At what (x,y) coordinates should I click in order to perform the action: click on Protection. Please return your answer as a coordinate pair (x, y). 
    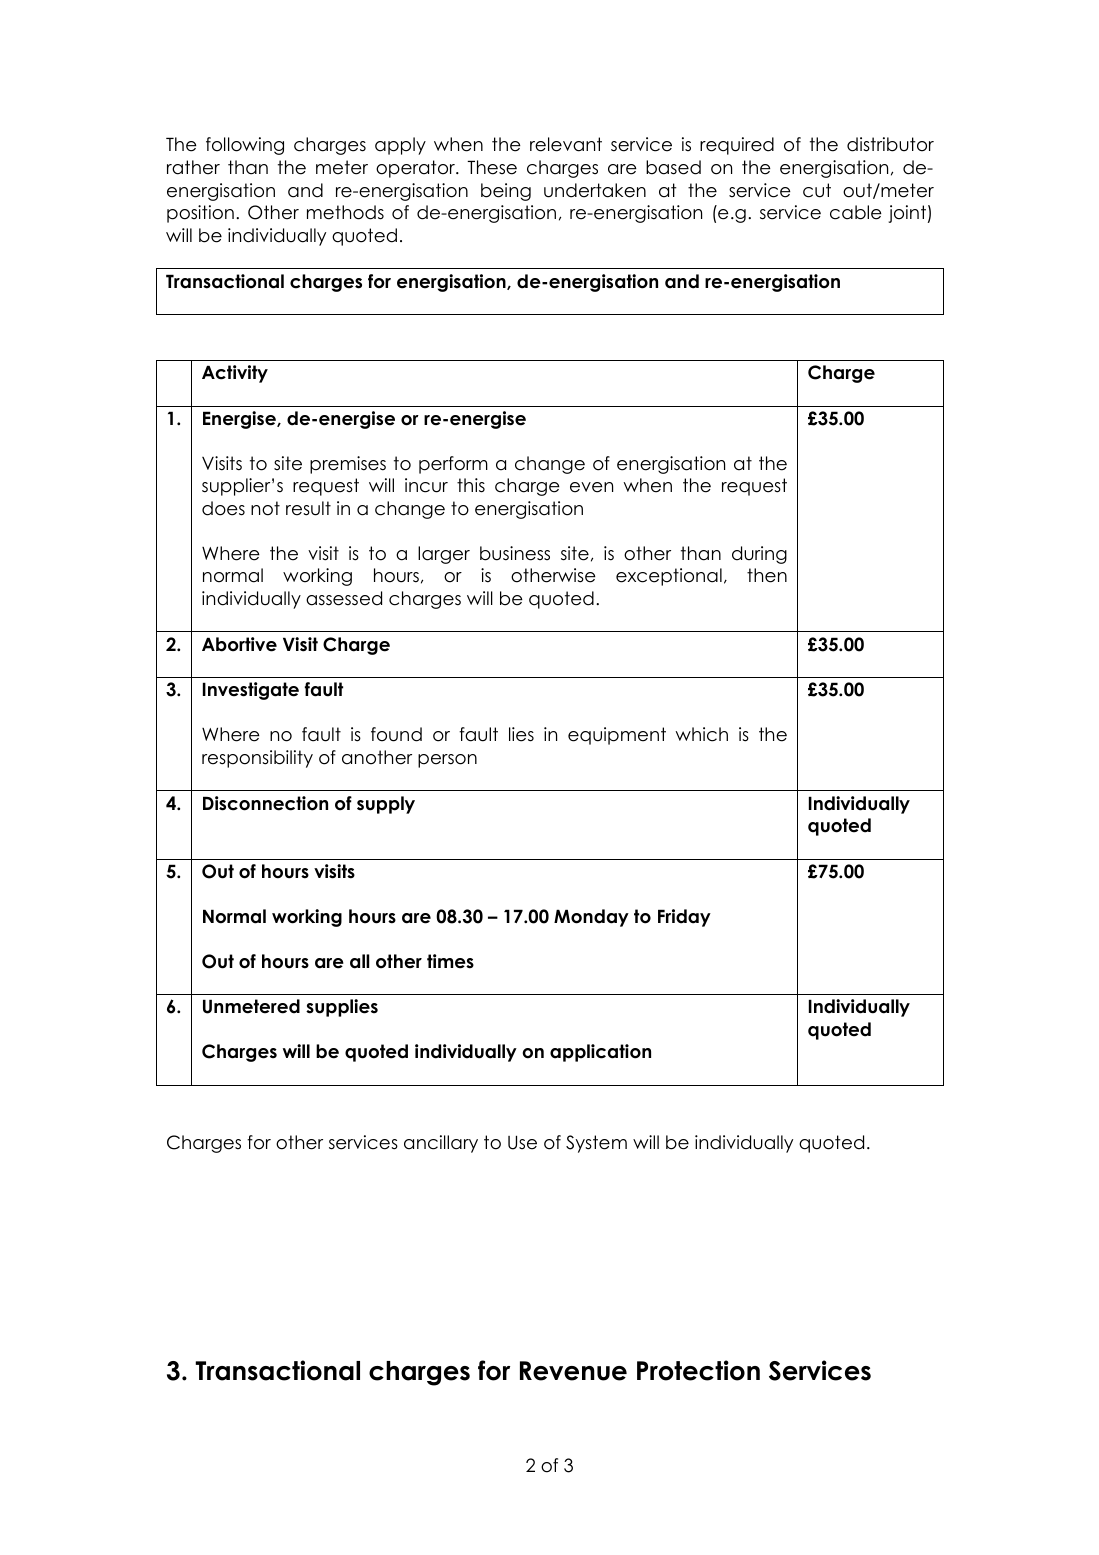
    Looking at the image, I should click on (698, 1370).
